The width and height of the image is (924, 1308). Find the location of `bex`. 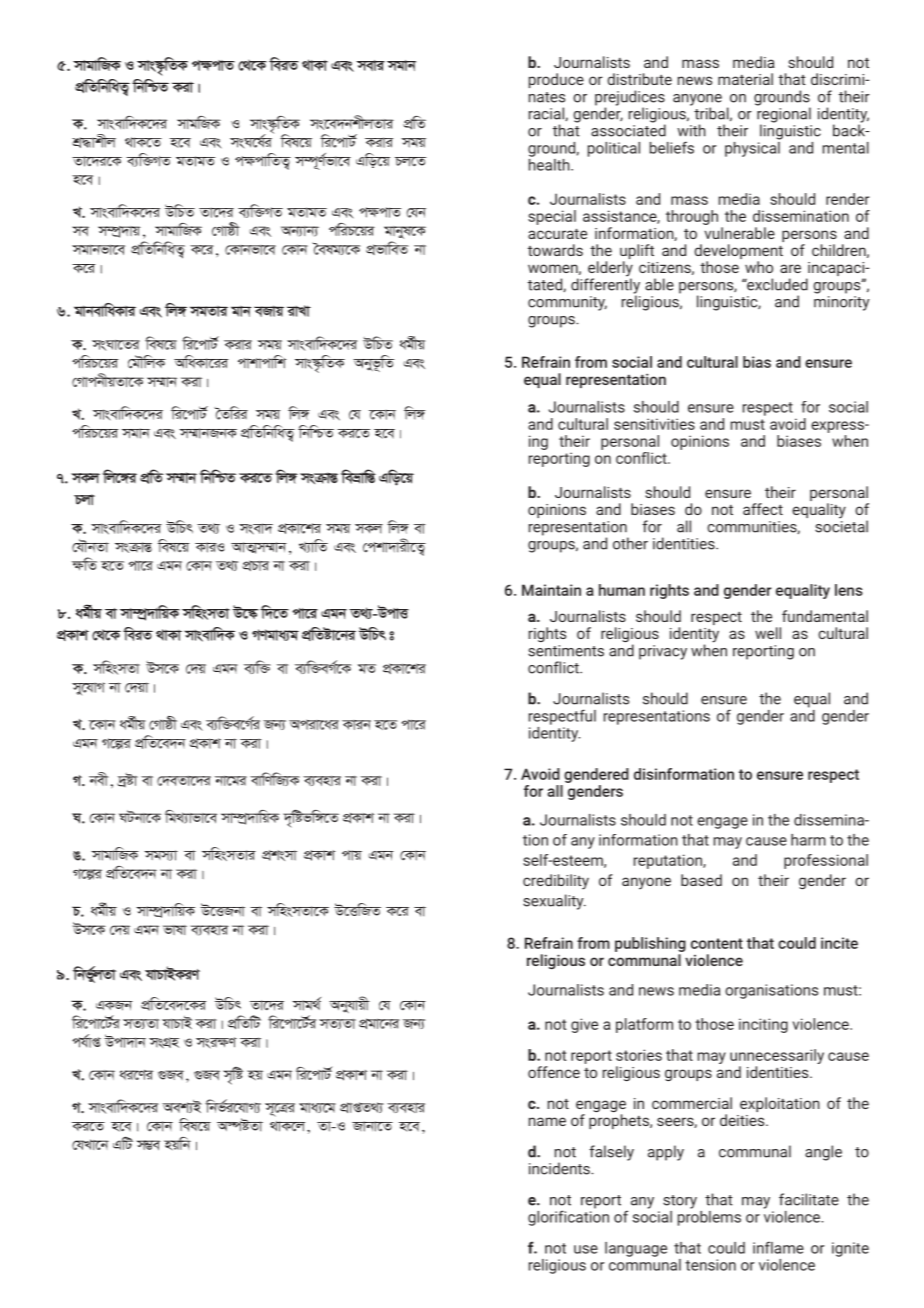

bex is located at coordinates (99, 779).
